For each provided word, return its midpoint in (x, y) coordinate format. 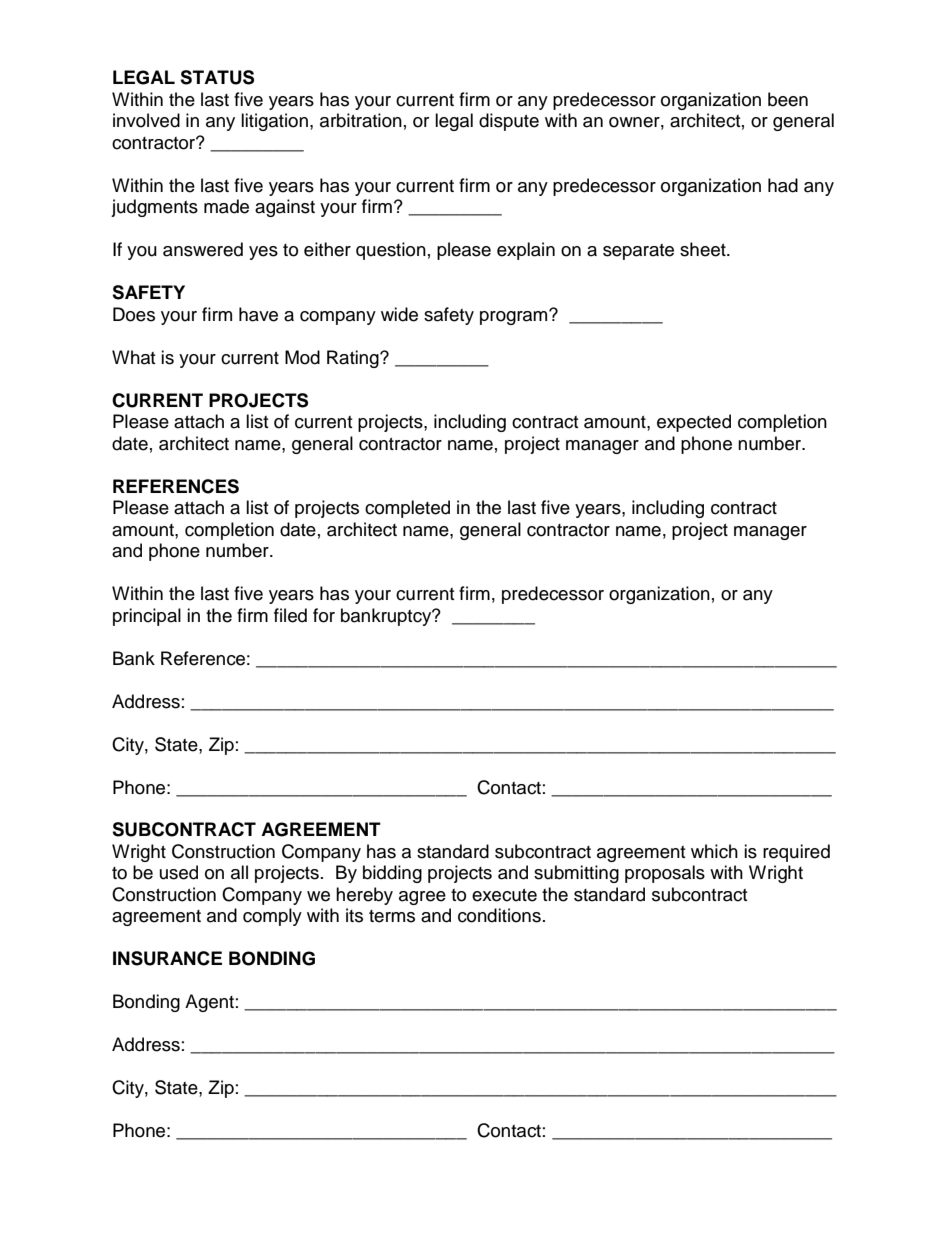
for (324, 615)
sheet (704, 249)
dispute (509, 122)
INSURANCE (167, 958)
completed (407, 509)
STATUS (217, 77)
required (796, 853)
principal (147, 617)
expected (694, 423)
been (788, 99)
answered (203, 249)
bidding (392, 874)
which (714, 851)
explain (526, 251)
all (239, 872)
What (133, 357)
